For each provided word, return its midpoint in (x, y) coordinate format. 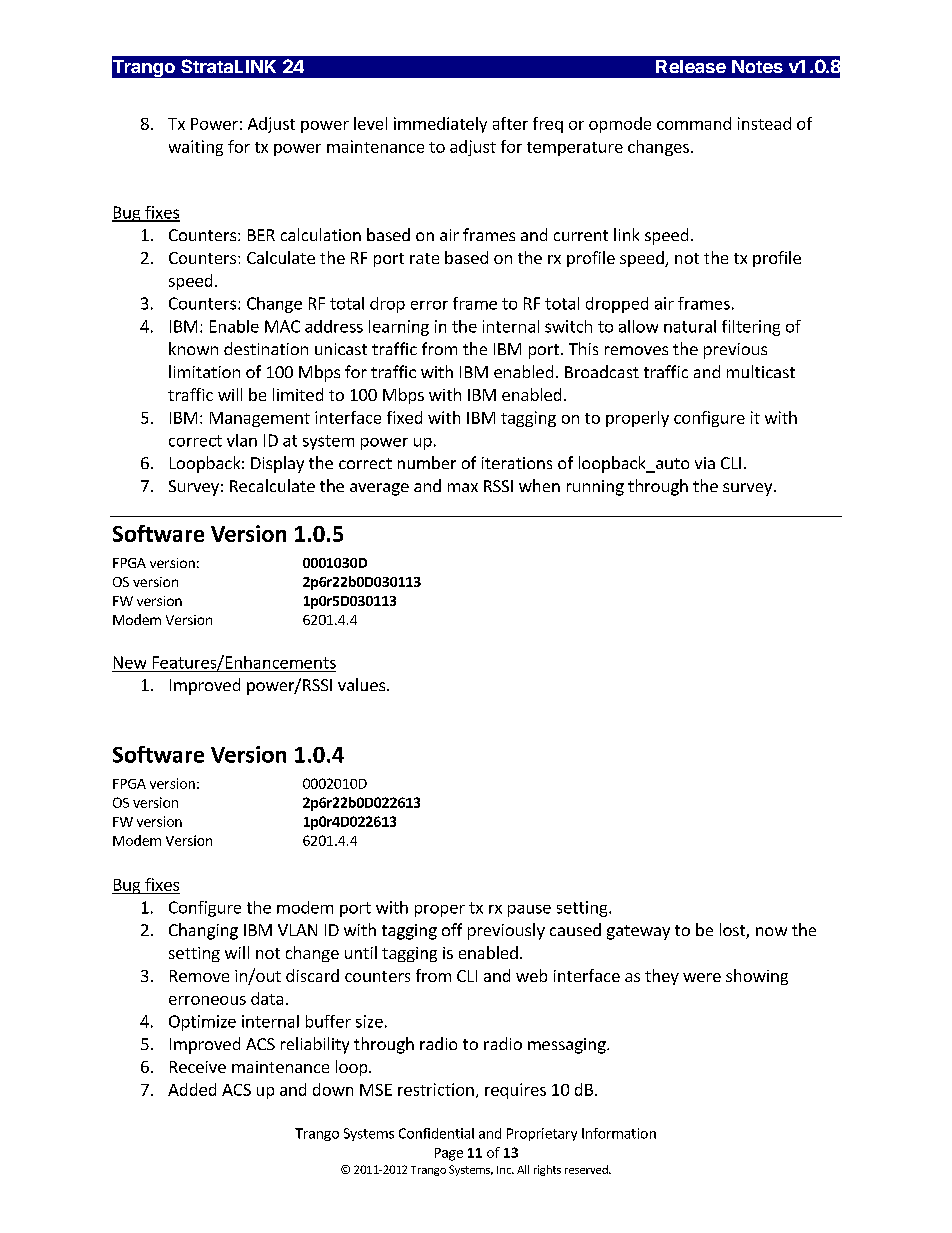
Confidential (436, 1133)
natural (690, 326)
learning (399, 328)
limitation (204, 371)
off (452, 929)
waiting (196, 148)
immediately (440, 125)
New (130, 662)
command (694, 123)
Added (192, 1089)
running (595, 488)
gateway (638, 932)
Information (619, 1133)
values (361, 684)
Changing (203, 931)
